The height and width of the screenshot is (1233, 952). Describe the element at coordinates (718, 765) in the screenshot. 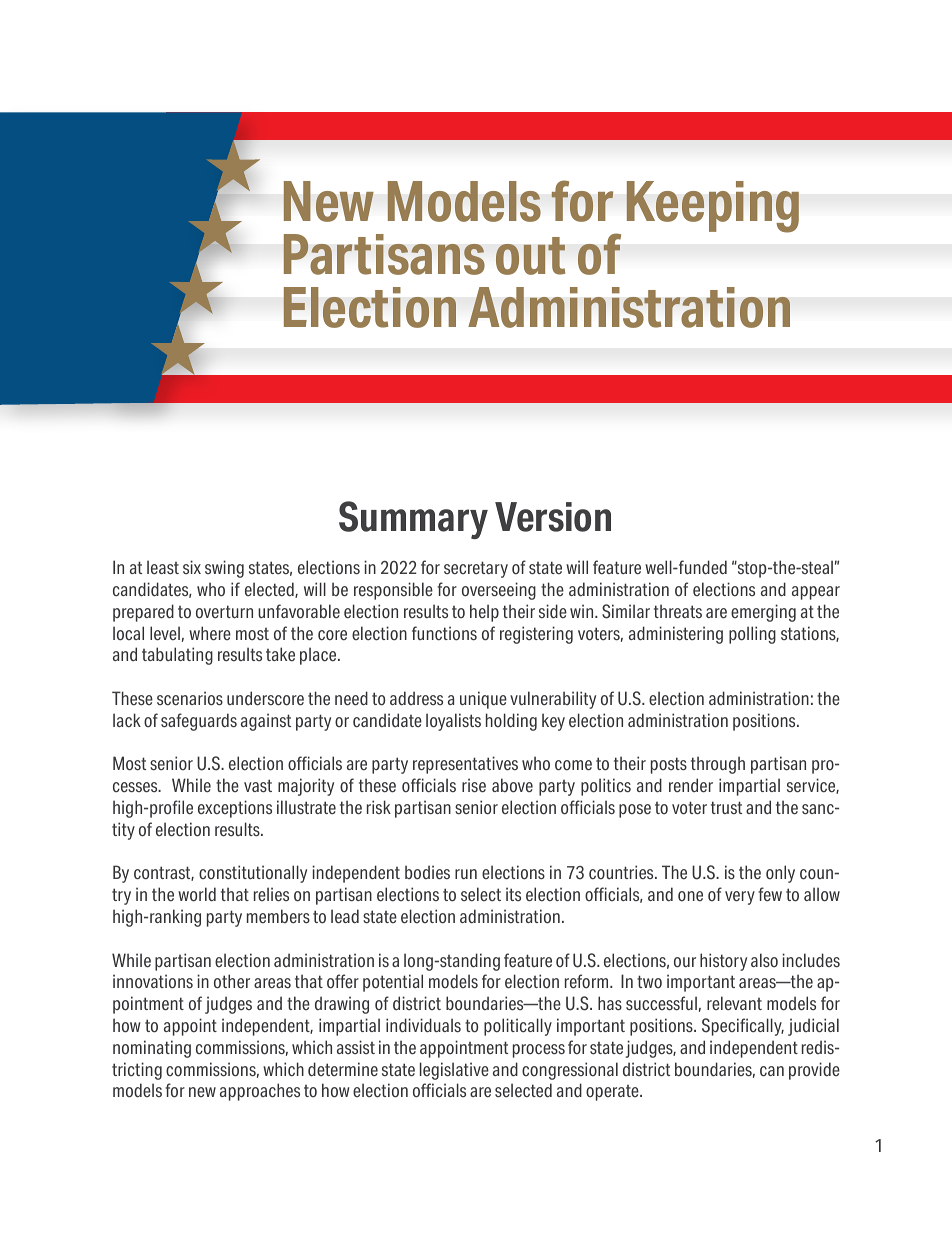

I see `through` at that location.
